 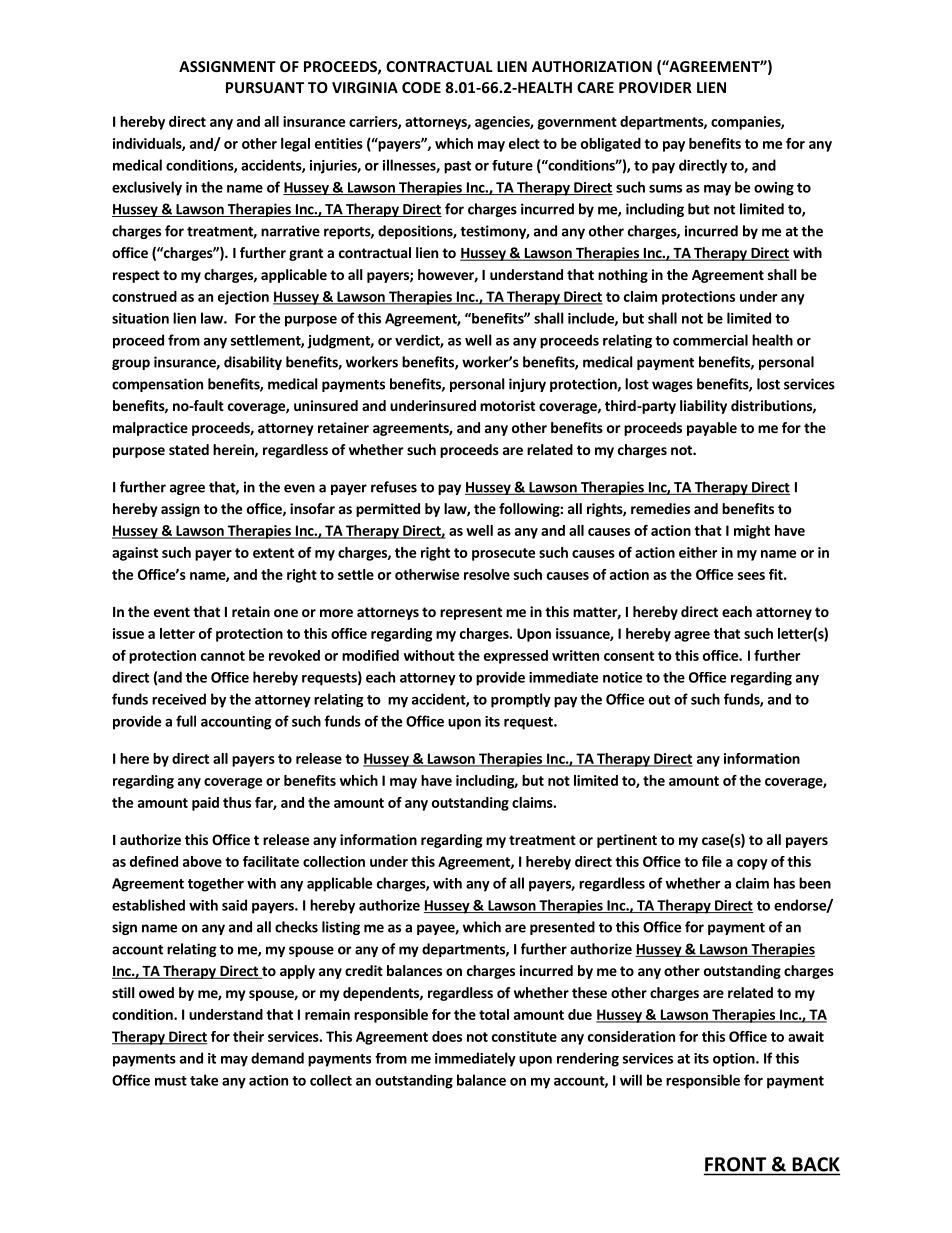 What do you see at coordinates (447, 1036) in the screenshot?
I see `does` at bounding box center [447, 1036].
